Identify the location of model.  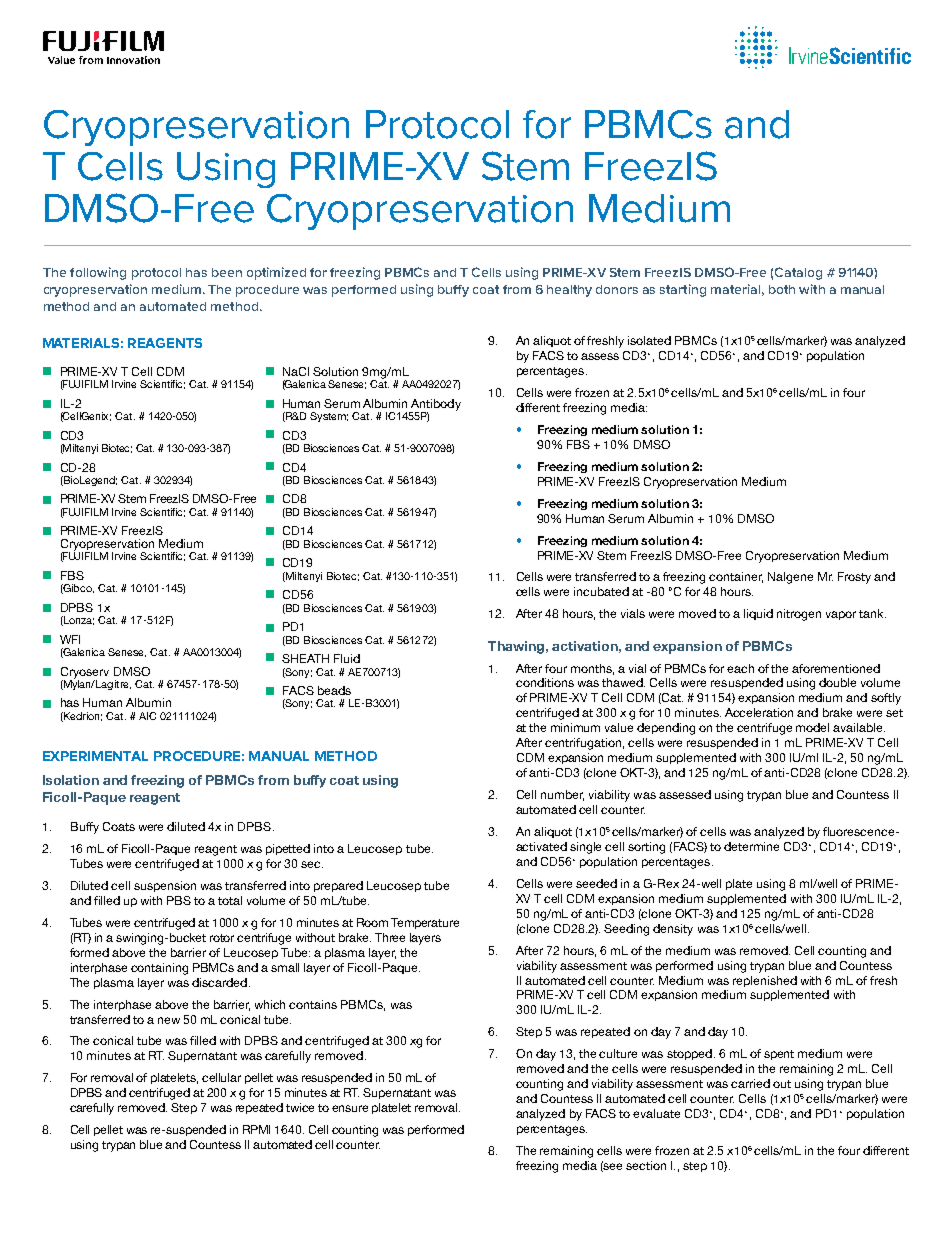
(812, 727).
